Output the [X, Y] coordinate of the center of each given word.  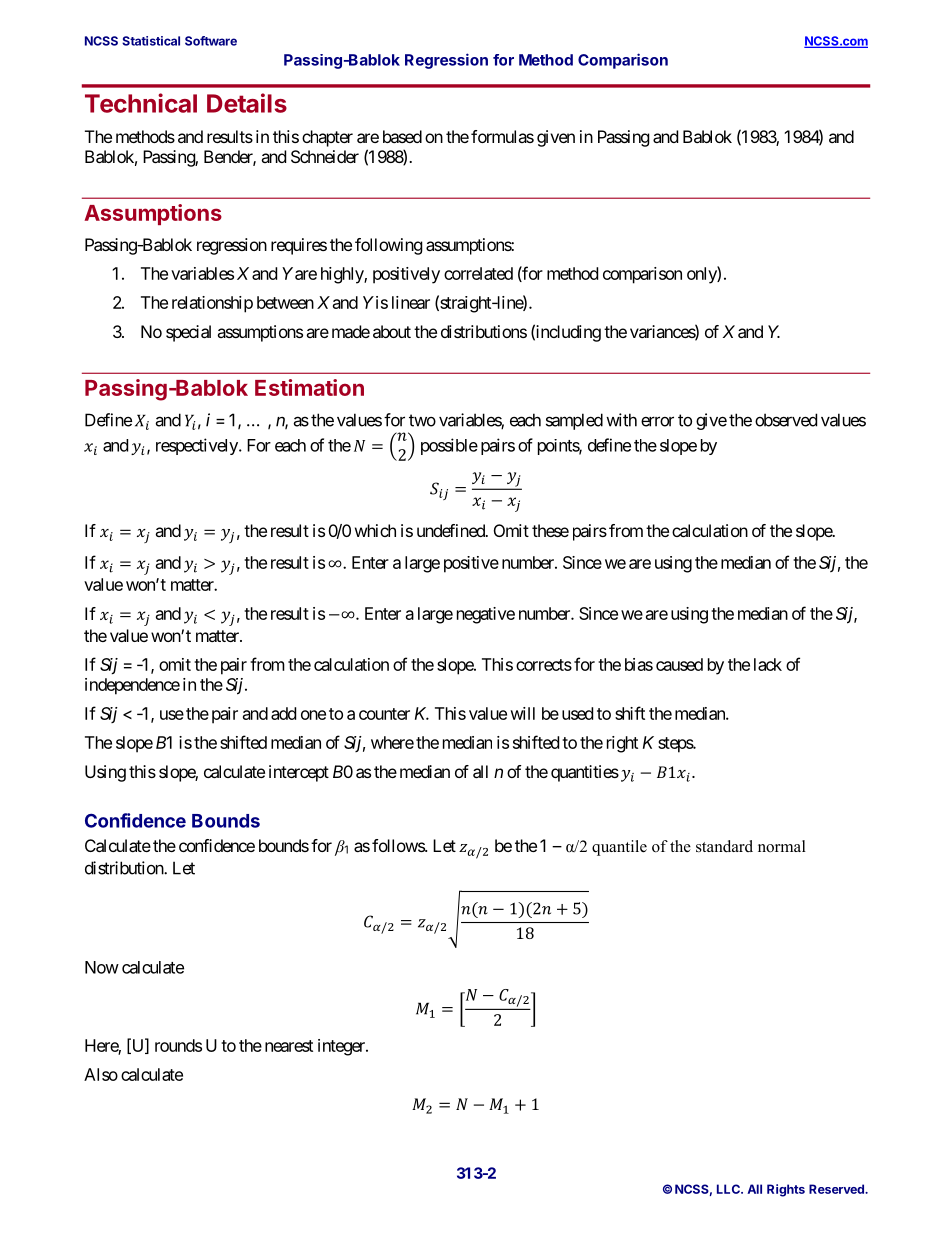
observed [786, 420]
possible [449, 446]
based [402, 136]
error [657, 421]
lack [768, 664]
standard [724, 846]
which [375, 530]
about [392, 331]
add [283, 713]
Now [102, 967]
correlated [478, 273]
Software [211, 41]
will [522, 713]
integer [342, 1047]
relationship [212, 304]
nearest [289, 1046]
